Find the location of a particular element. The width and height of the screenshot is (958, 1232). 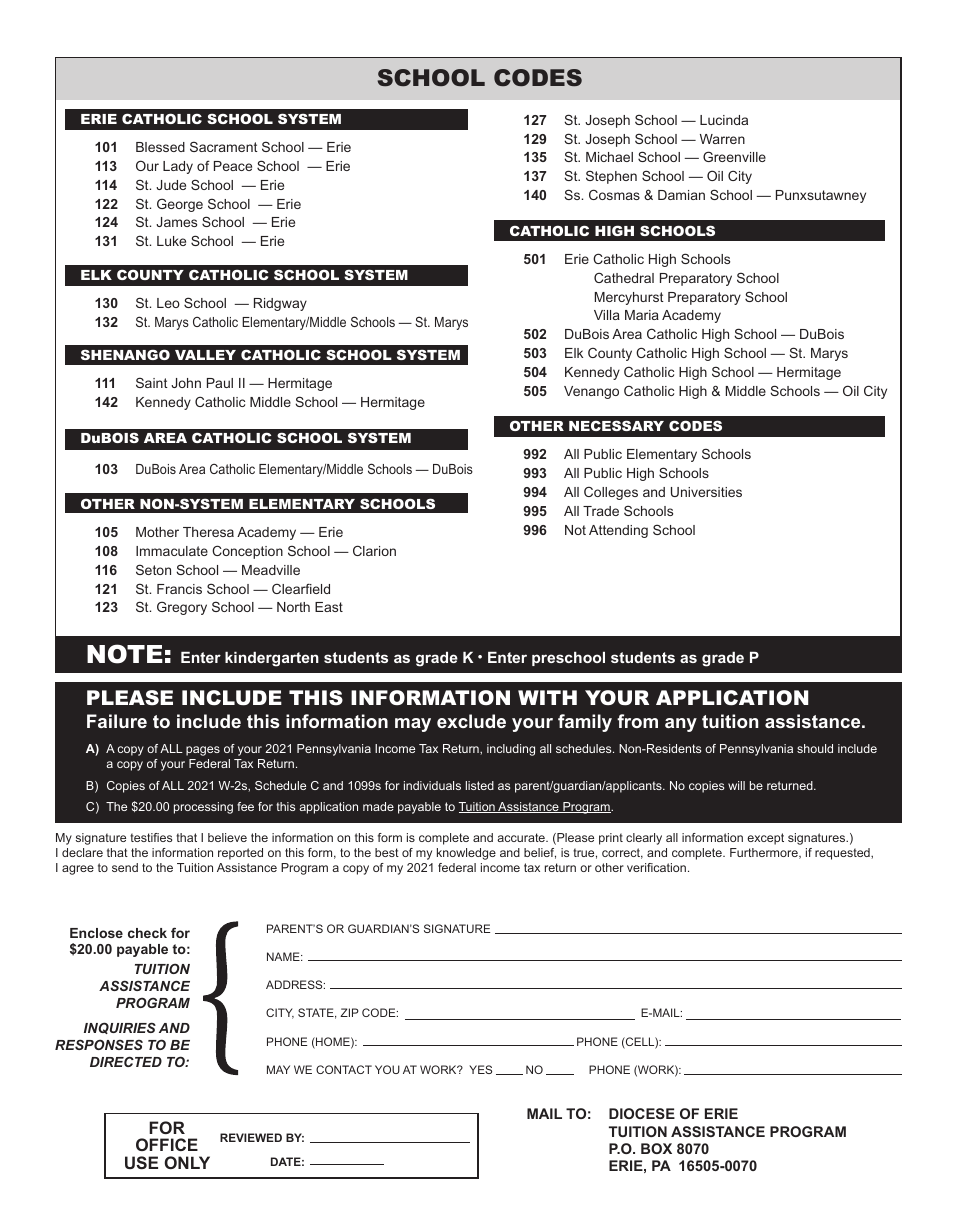

OFFICE is located at coordinates (167, 1144).
